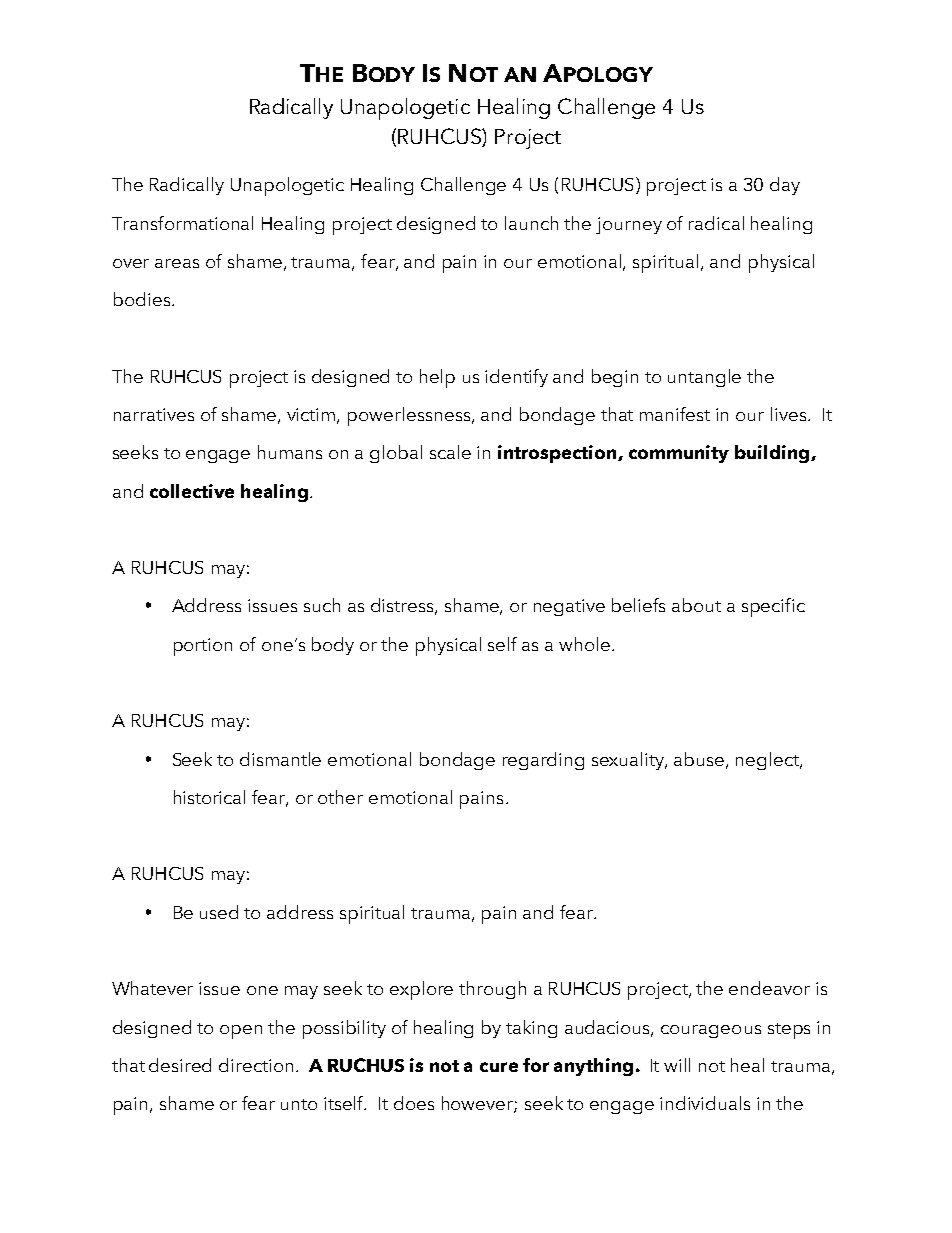  What do you see at coordinates (280, 759) in the screenshot?
I see `dismantle` at bounding box center [280, 759].
